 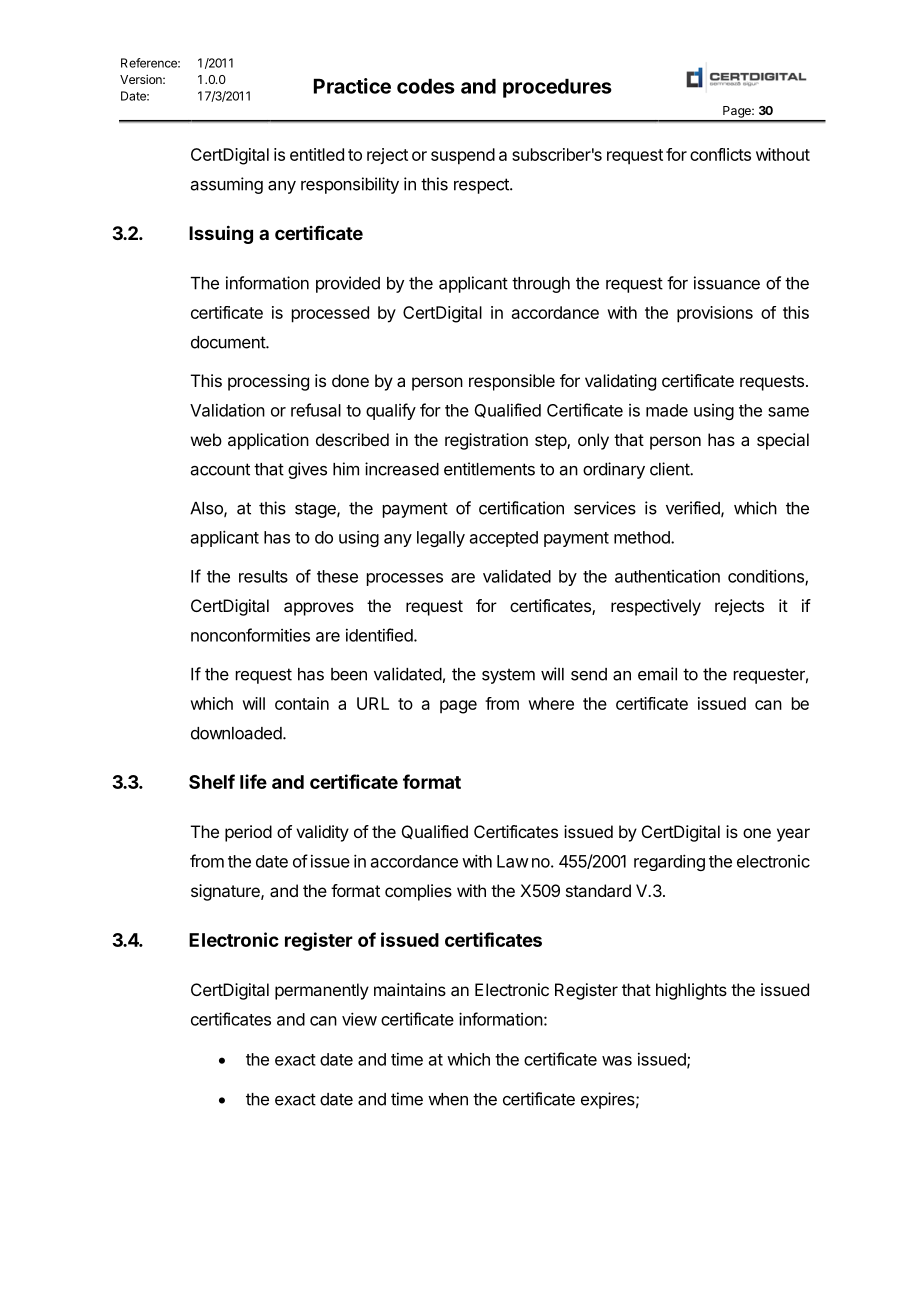 I want to click on highlights, so click(x=691, y=991).
